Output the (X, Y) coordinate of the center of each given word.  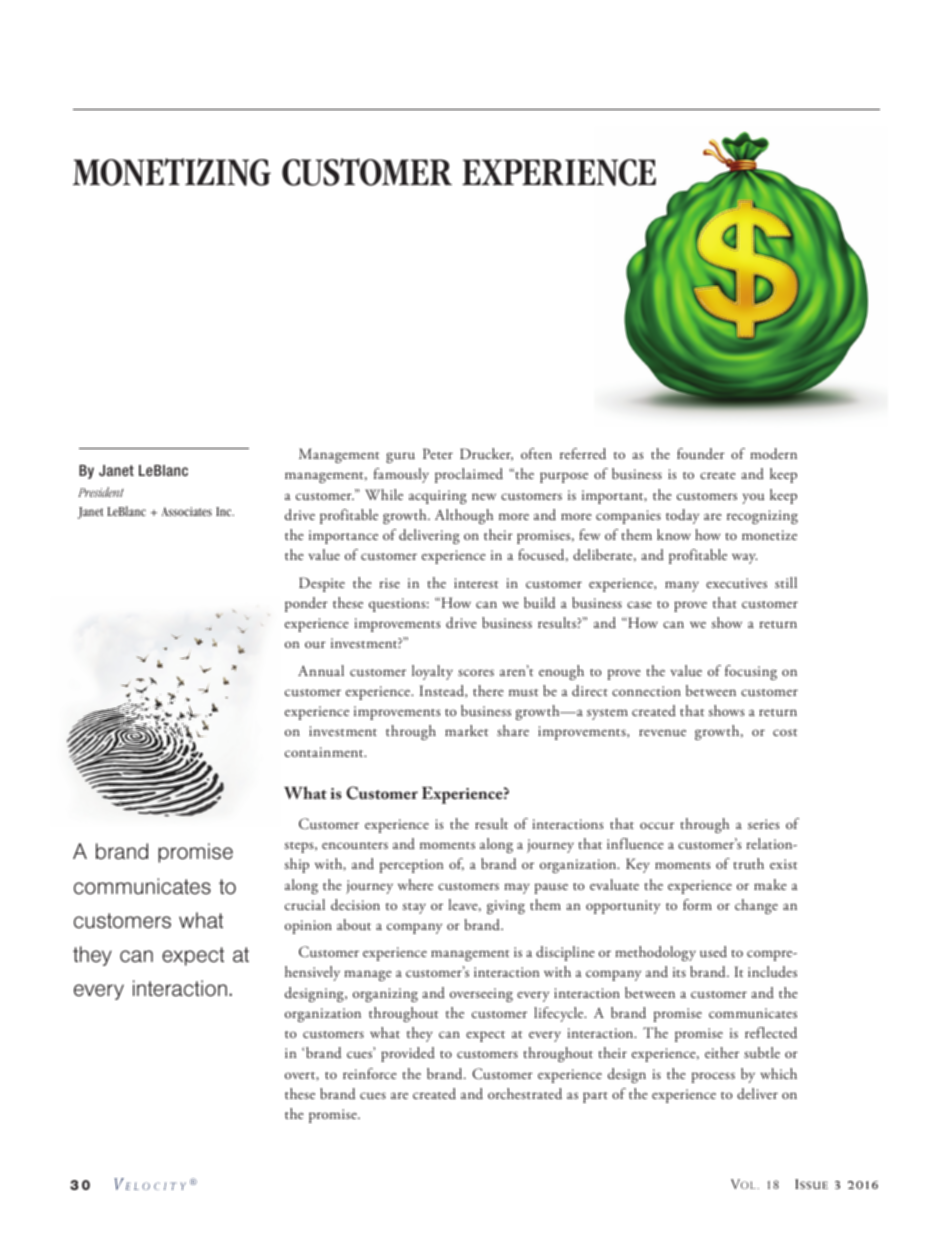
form (697, 904)
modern (773, 454)
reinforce (370, 1073)
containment (325, 752)
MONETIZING (172, 172)
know (674, 534)
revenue (662, 732)
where (415, 884)
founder (701, 454)
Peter (438, 453)
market (466, 730)
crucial (305, 904)
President (101, 492)
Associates (187, 511)
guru (400, 457)
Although (464, 516)
